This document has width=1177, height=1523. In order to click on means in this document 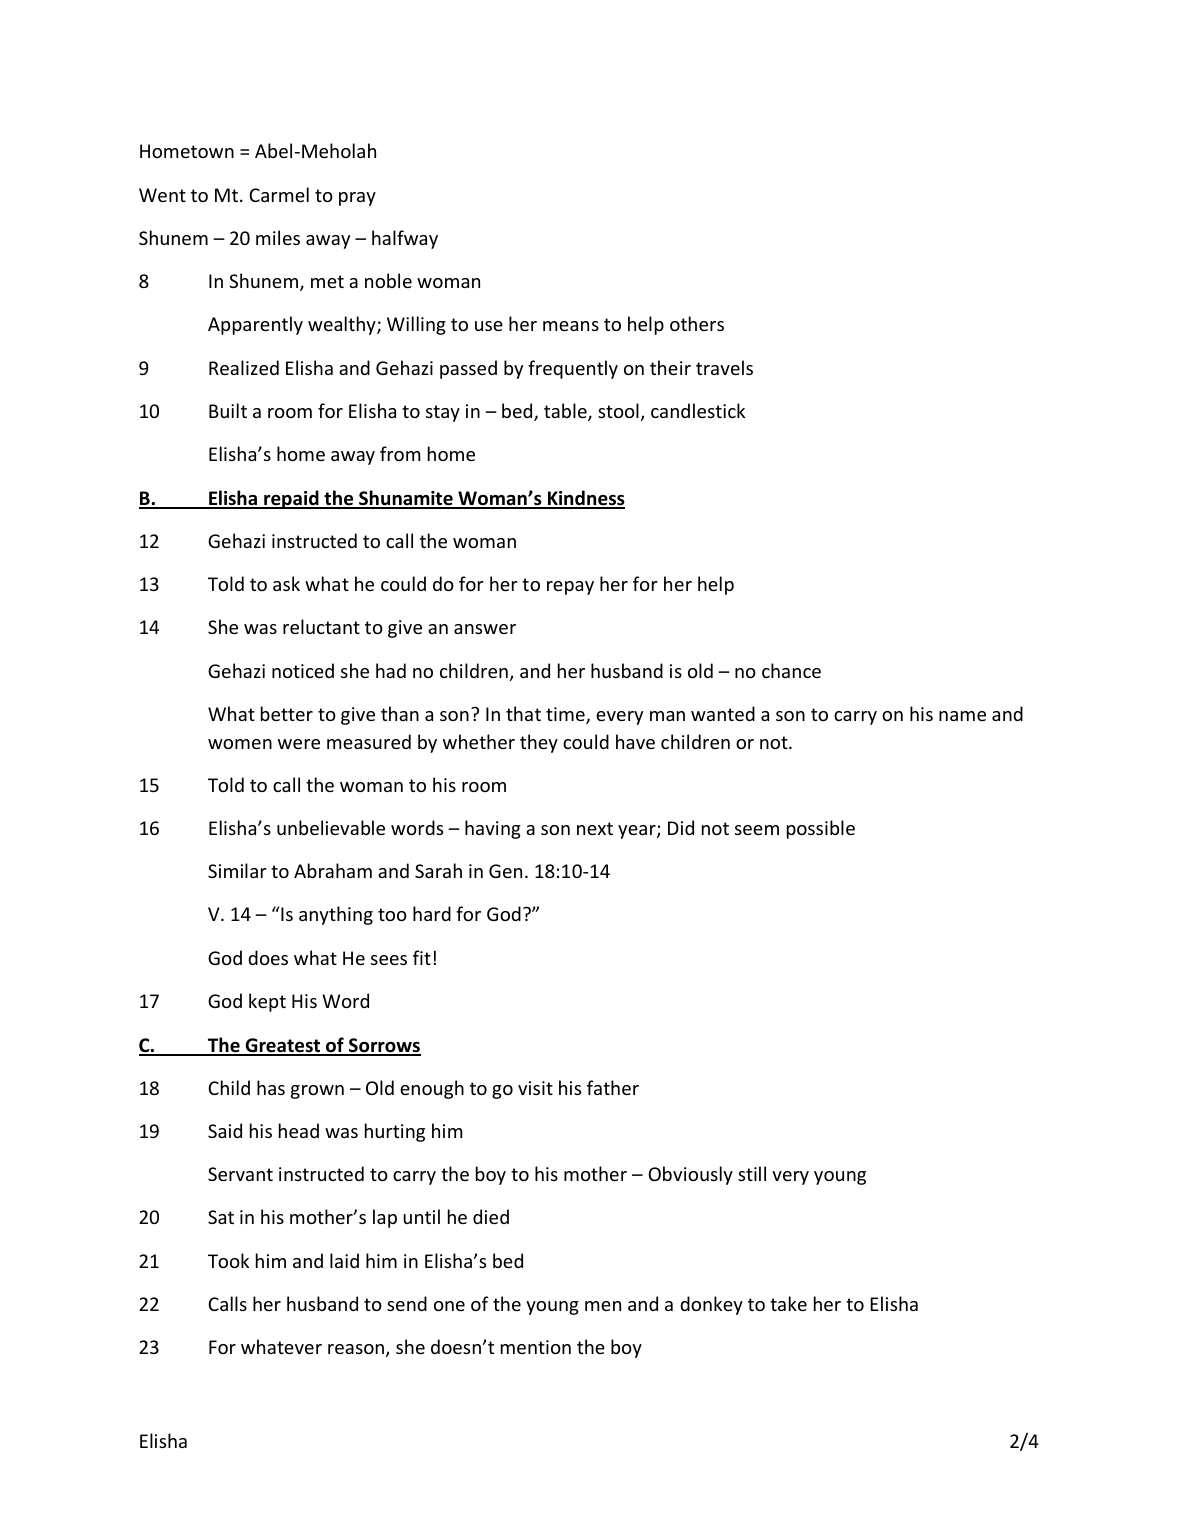, I will do `click(571, 326)`.
